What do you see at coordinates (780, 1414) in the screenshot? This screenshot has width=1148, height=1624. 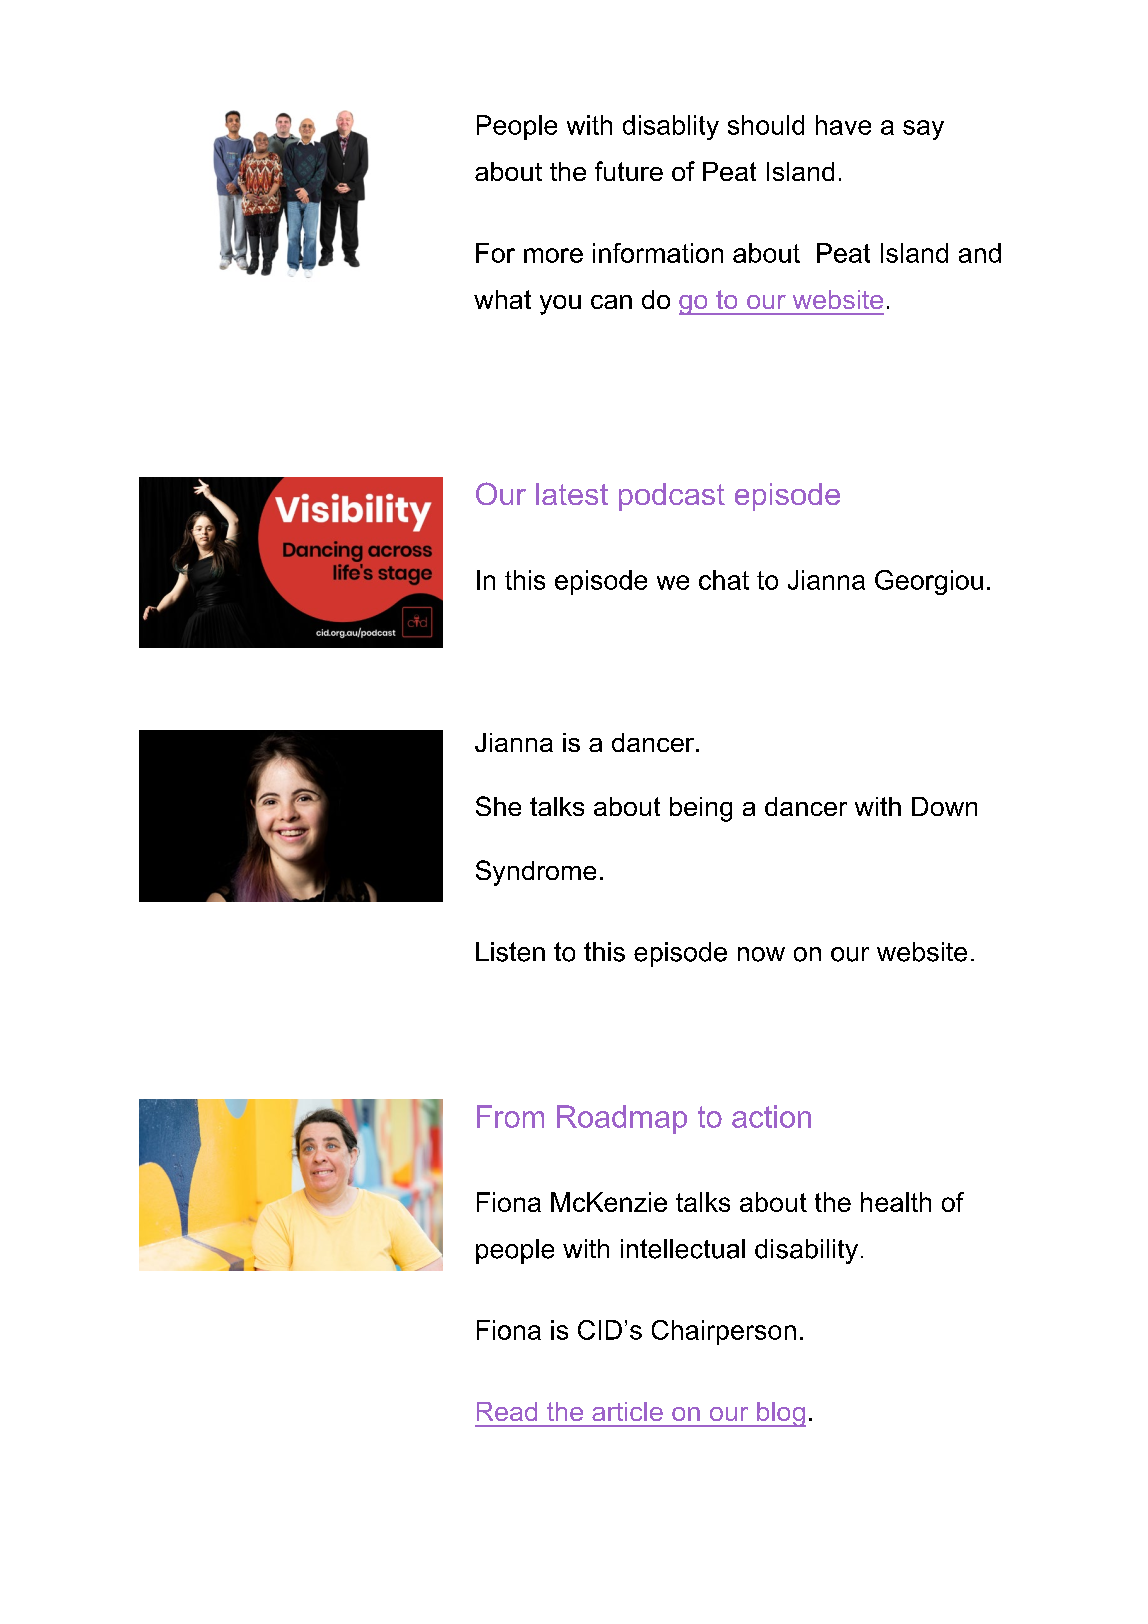 I see `blog` at bounding box center [780, 1414].
